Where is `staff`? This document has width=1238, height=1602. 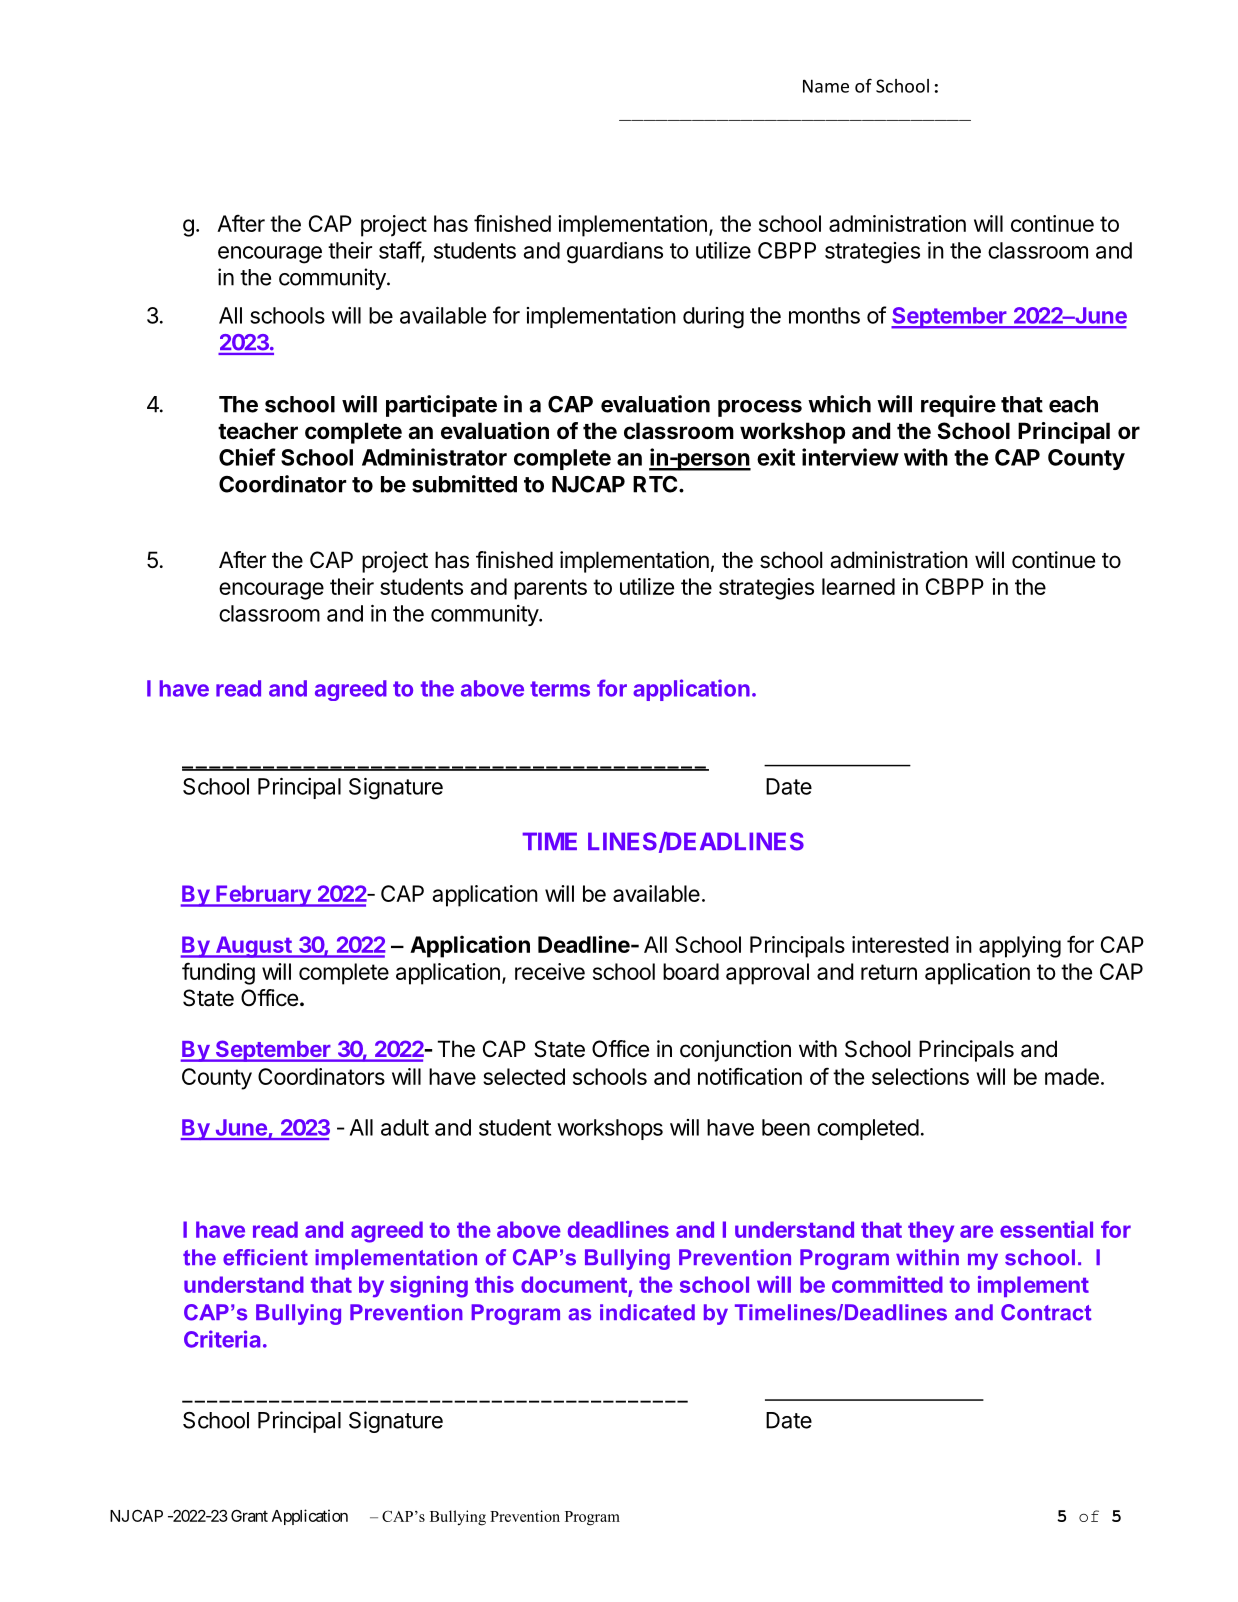 staff is located at coordinates (400, 251).
